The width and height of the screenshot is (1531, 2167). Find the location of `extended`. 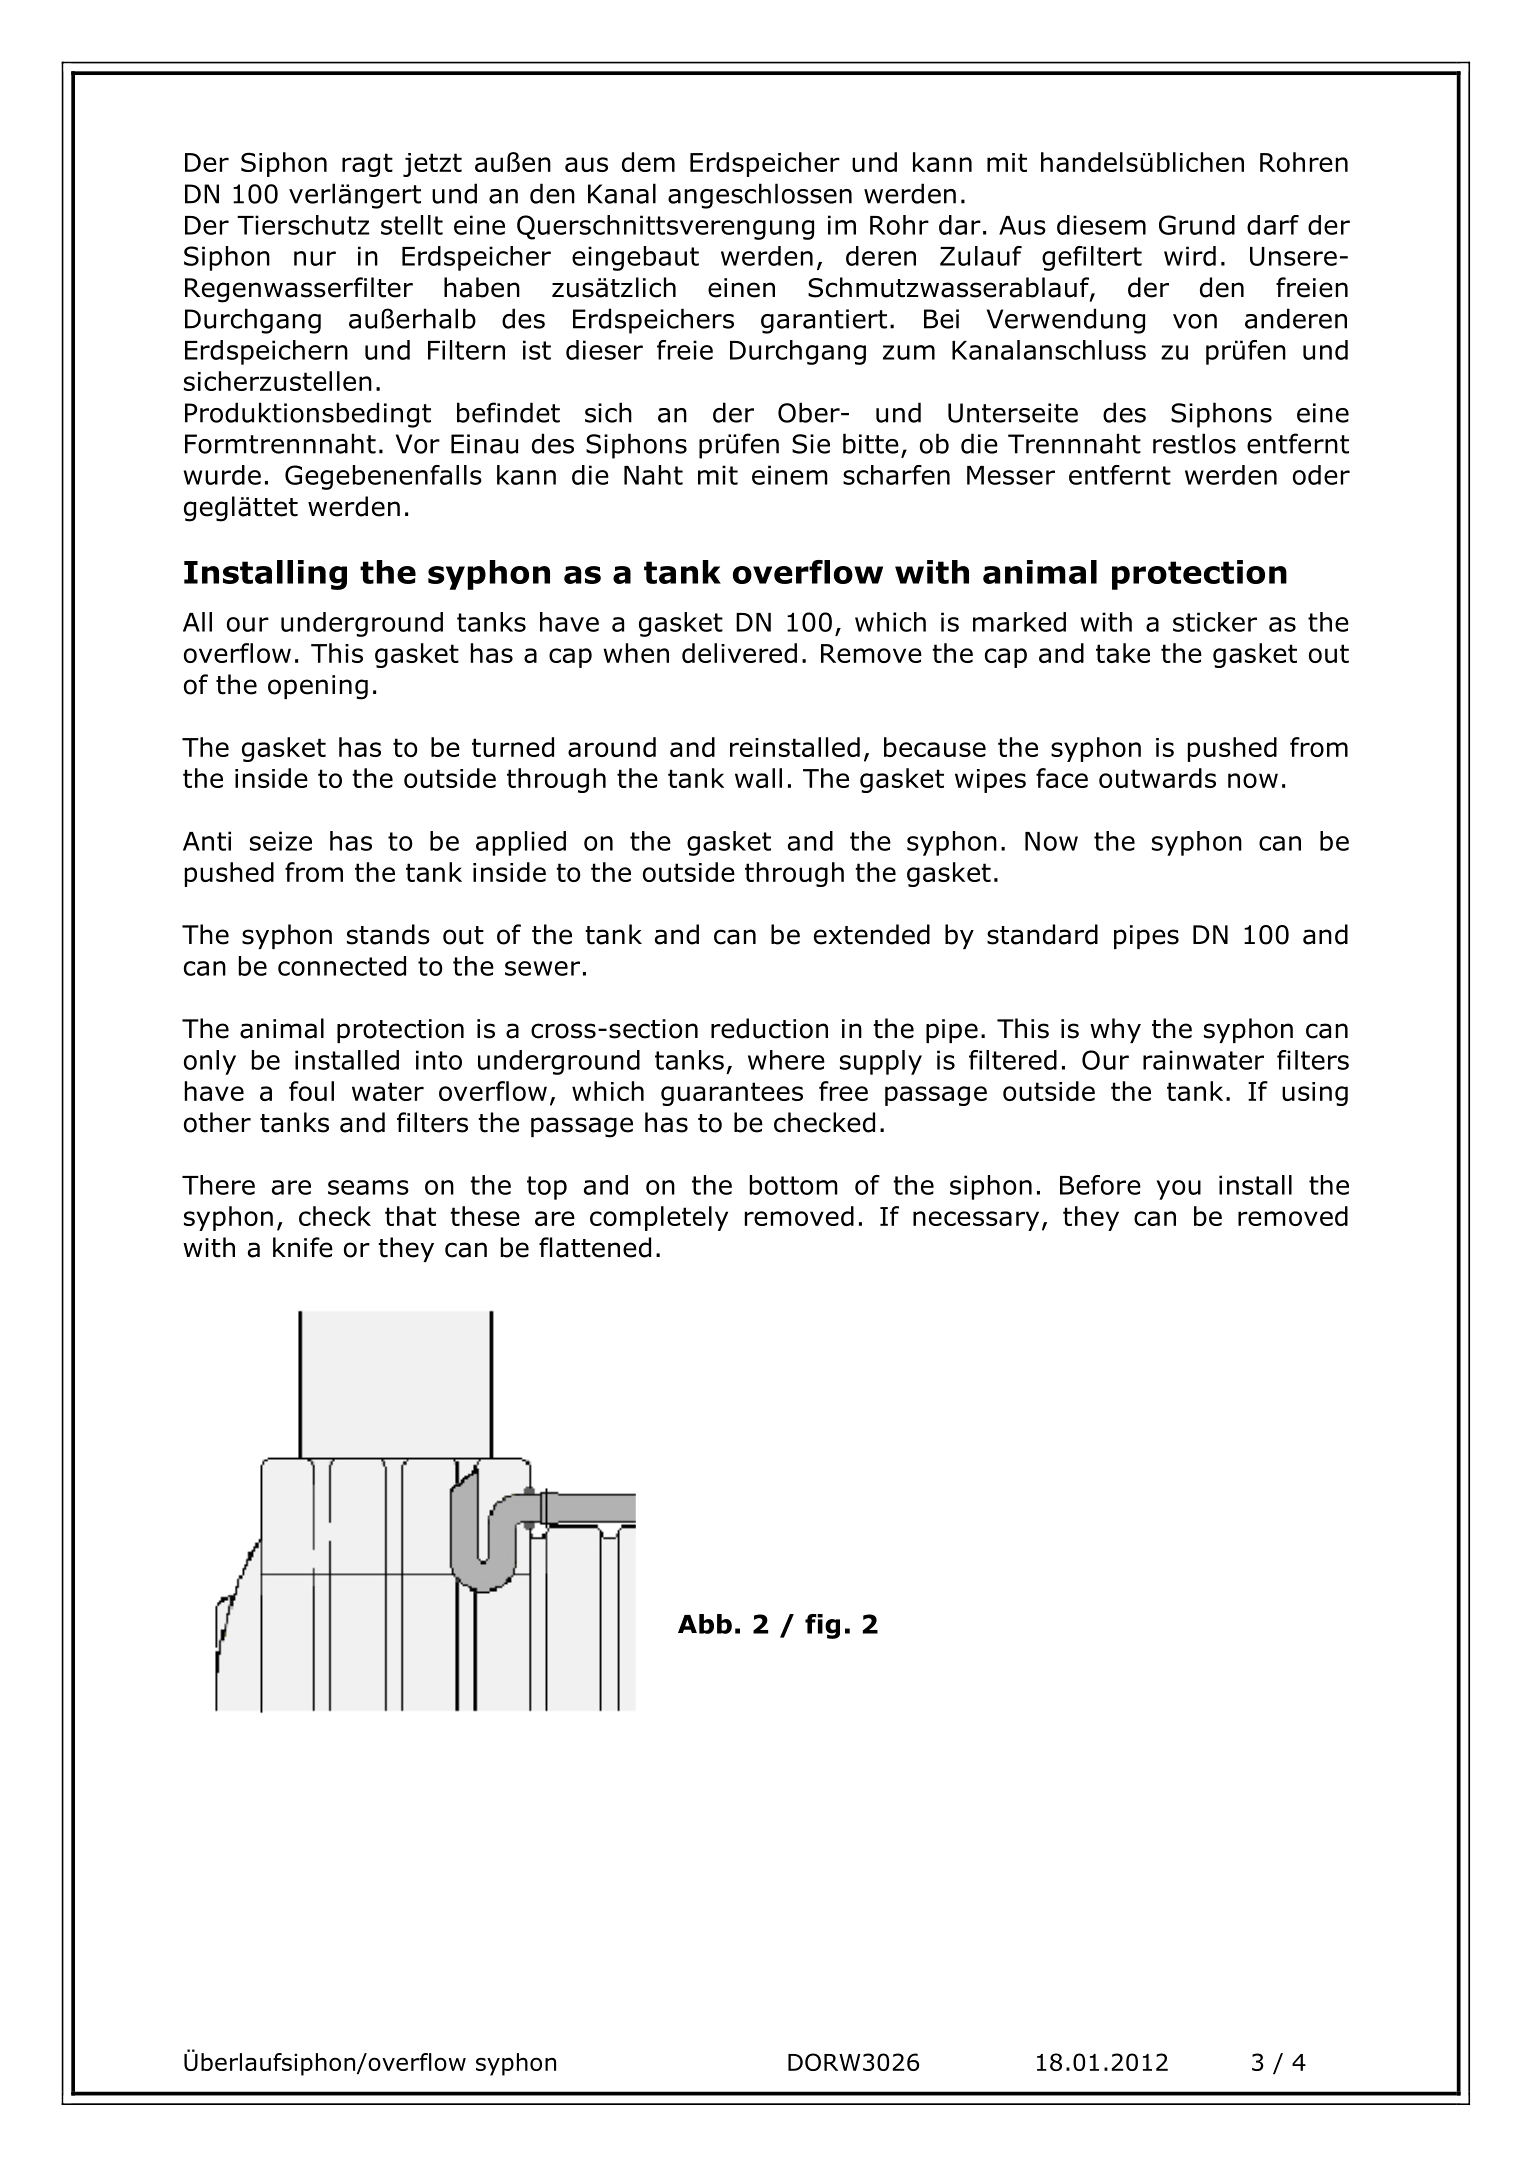

extended is located at coordinates (872, 934).
